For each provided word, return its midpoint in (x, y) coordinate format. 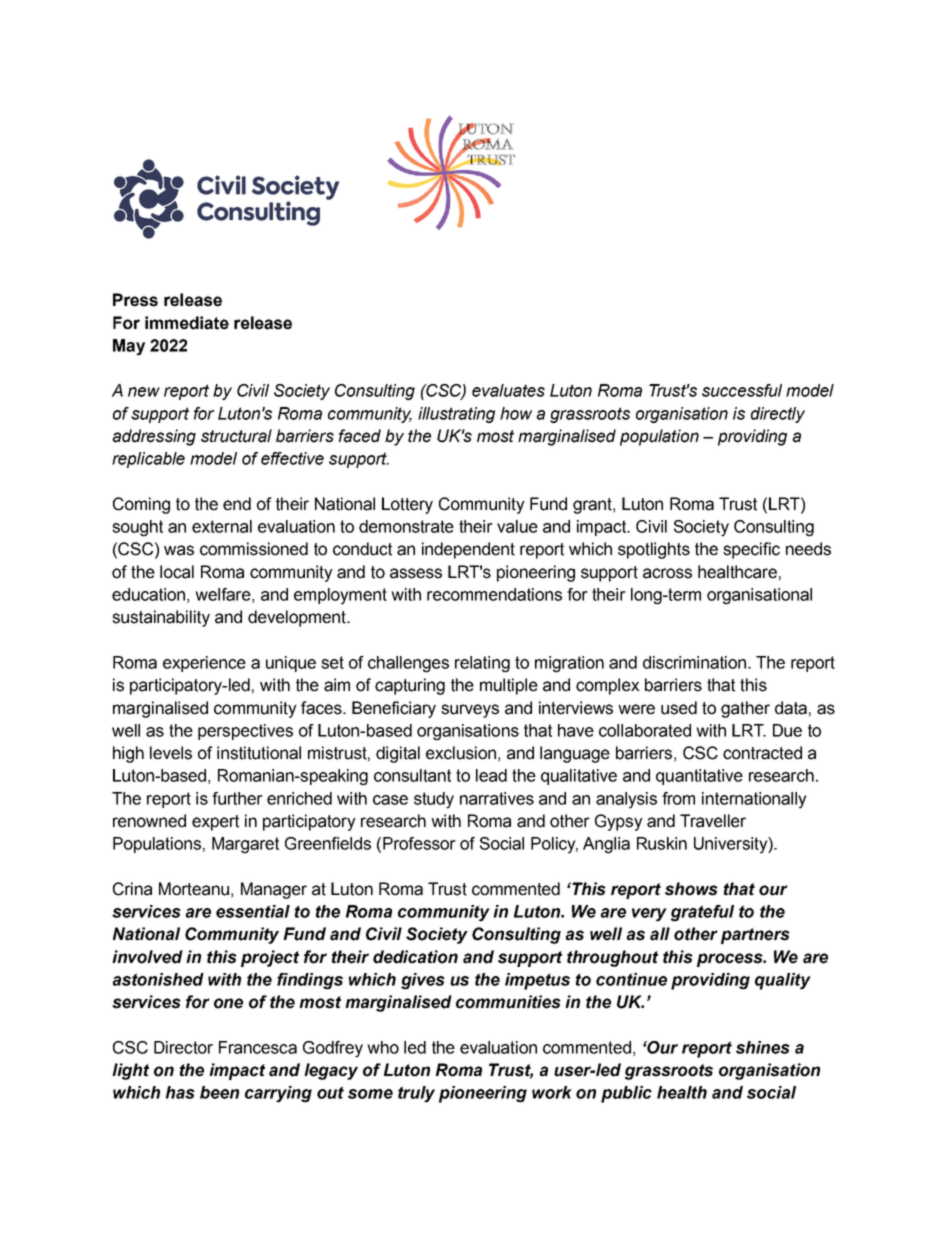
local (177, 572)
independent (468, 550)
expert (215, 823)
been (219, 1092)
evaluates (508, 390)
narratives (497, 798)
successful (742, 390)
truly (416, 1094)
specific (751, 550)
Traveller (713, 821)
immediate (187, 323)
